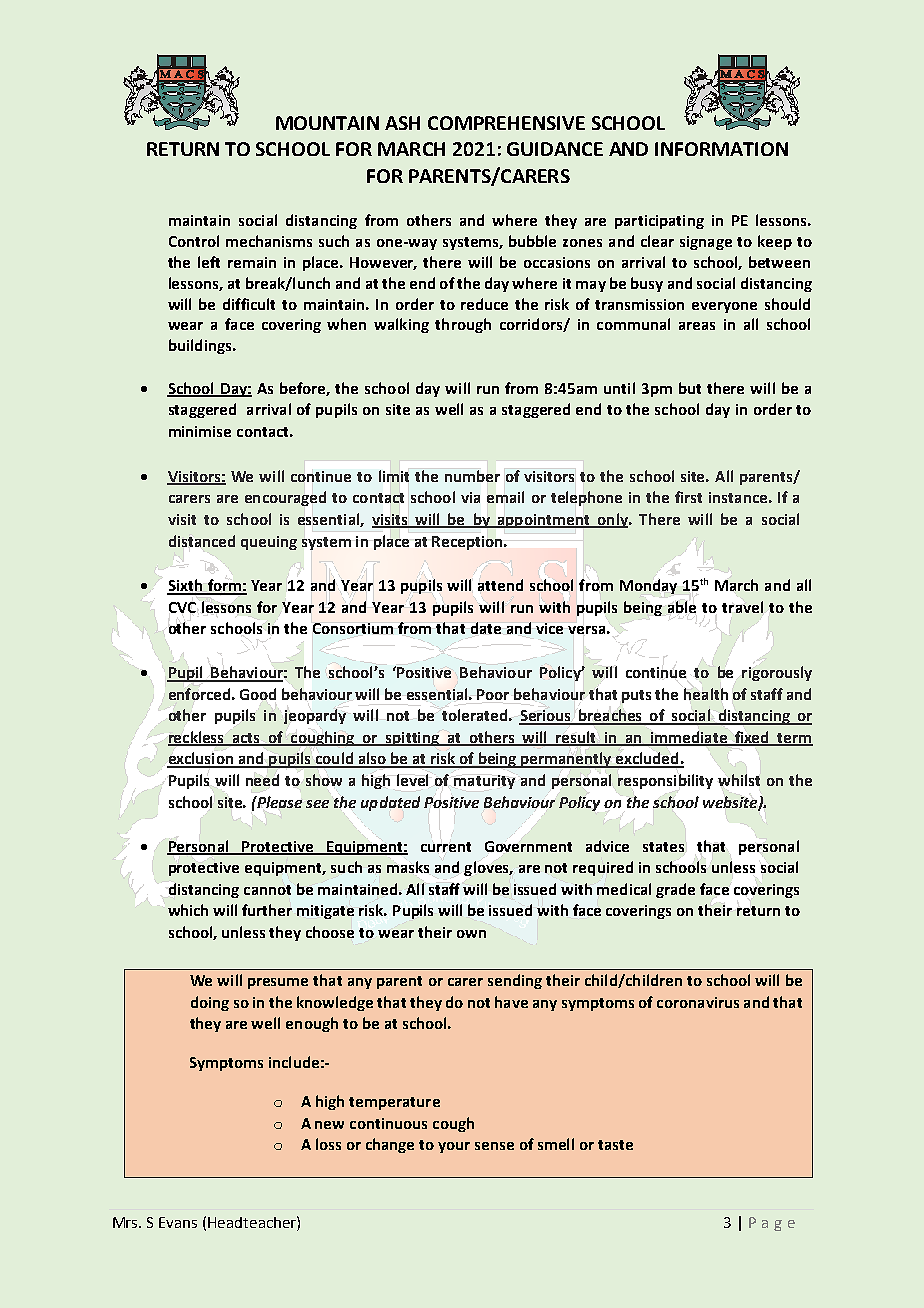 This document has height=1308, width=924. What do you see at coordinates (615, 1145) in the document?
I see `taste` at bounding box center [615, 1145].
